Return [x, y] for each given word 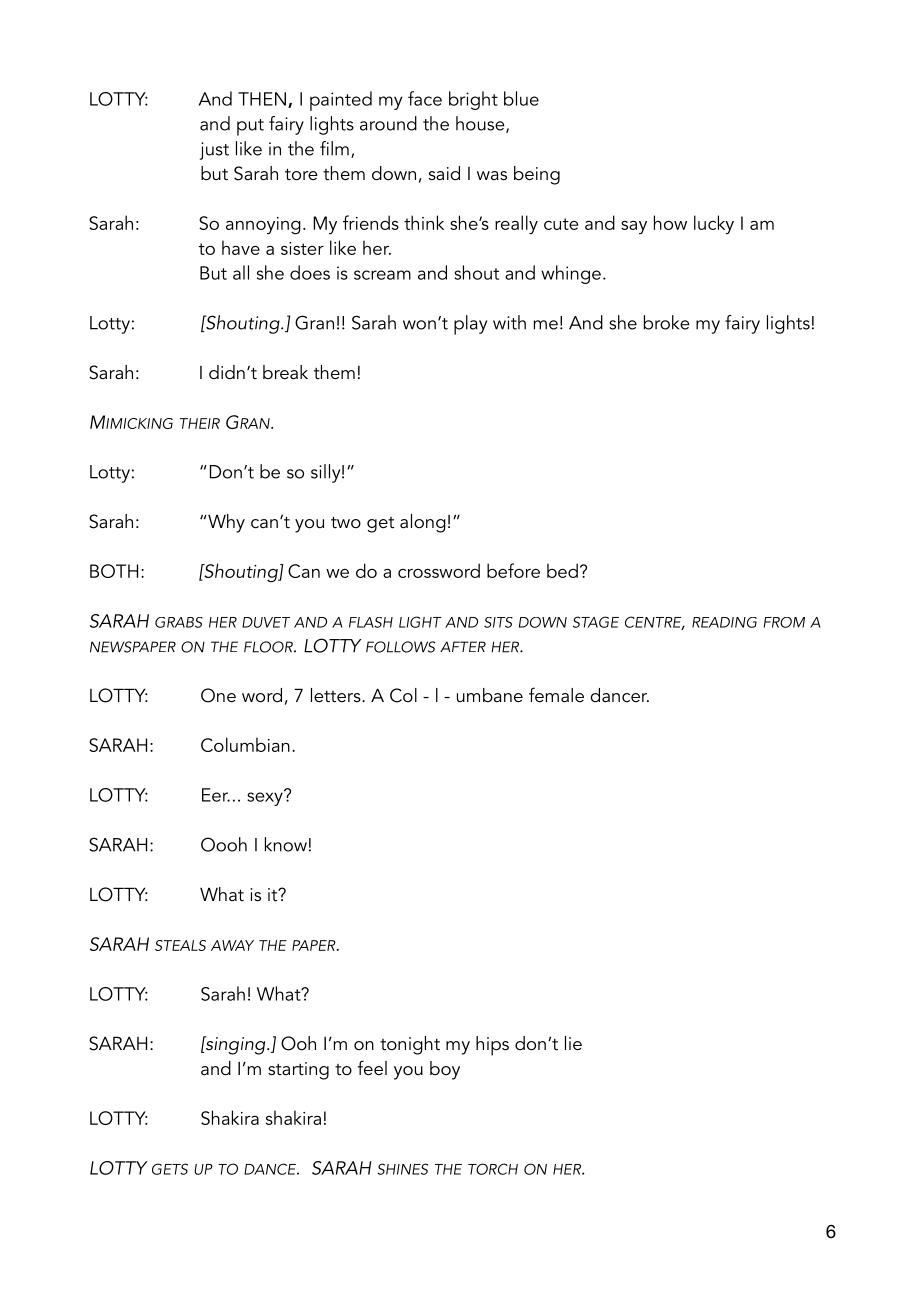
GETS [170, 1169]
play [470, 325]
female [556, 695]
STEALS [180, 945]
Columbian [245, 744]
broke [667, 322]
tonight [410, 1045]
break [285, 372]
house [481, 124]
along [423, 523]
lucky [714, 225]
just [214, 151]
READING [724, 622]
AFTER [463, 646]
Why [225, 523]
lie [573, 1043]
